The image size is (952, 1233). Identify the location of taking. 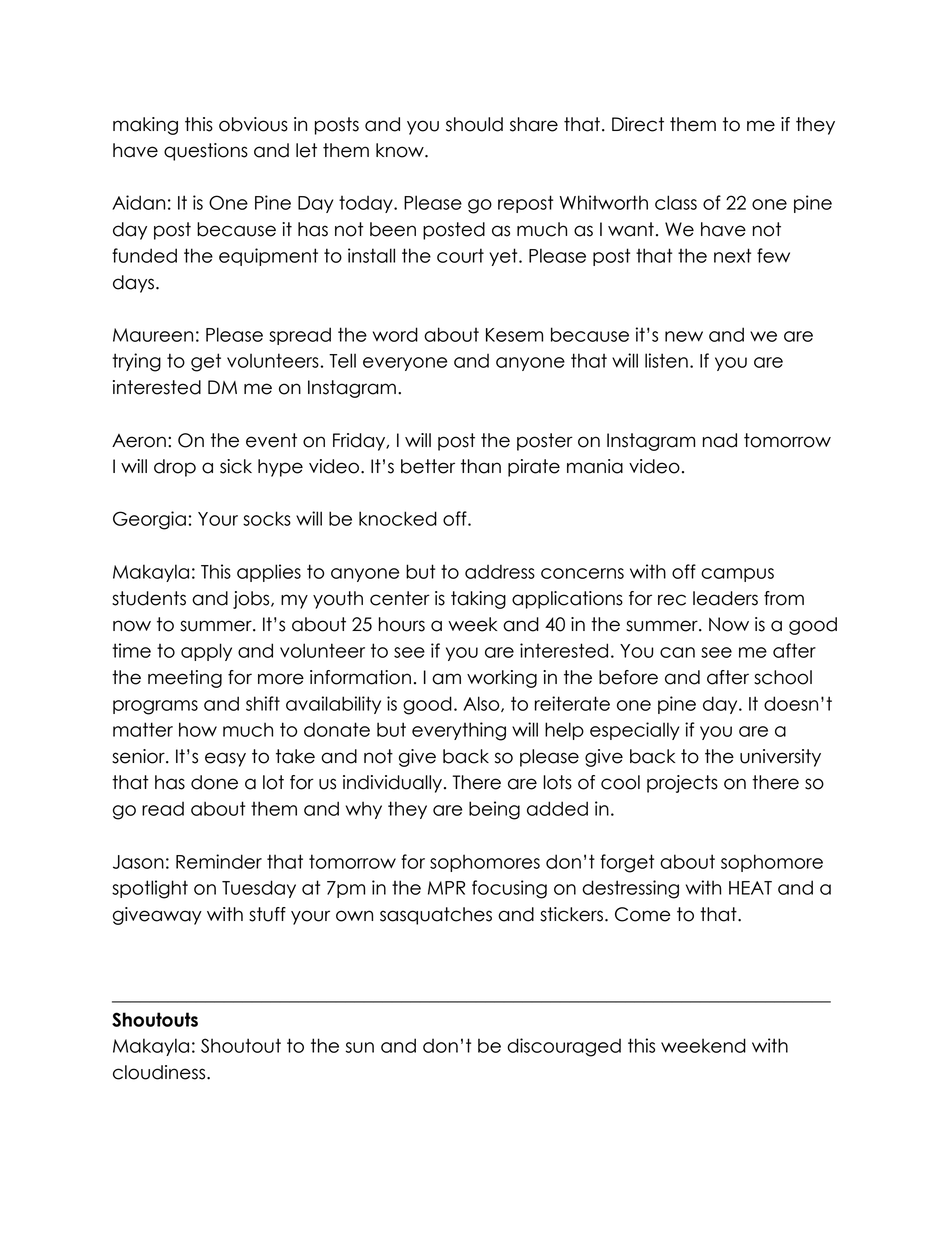
(478, 600).
